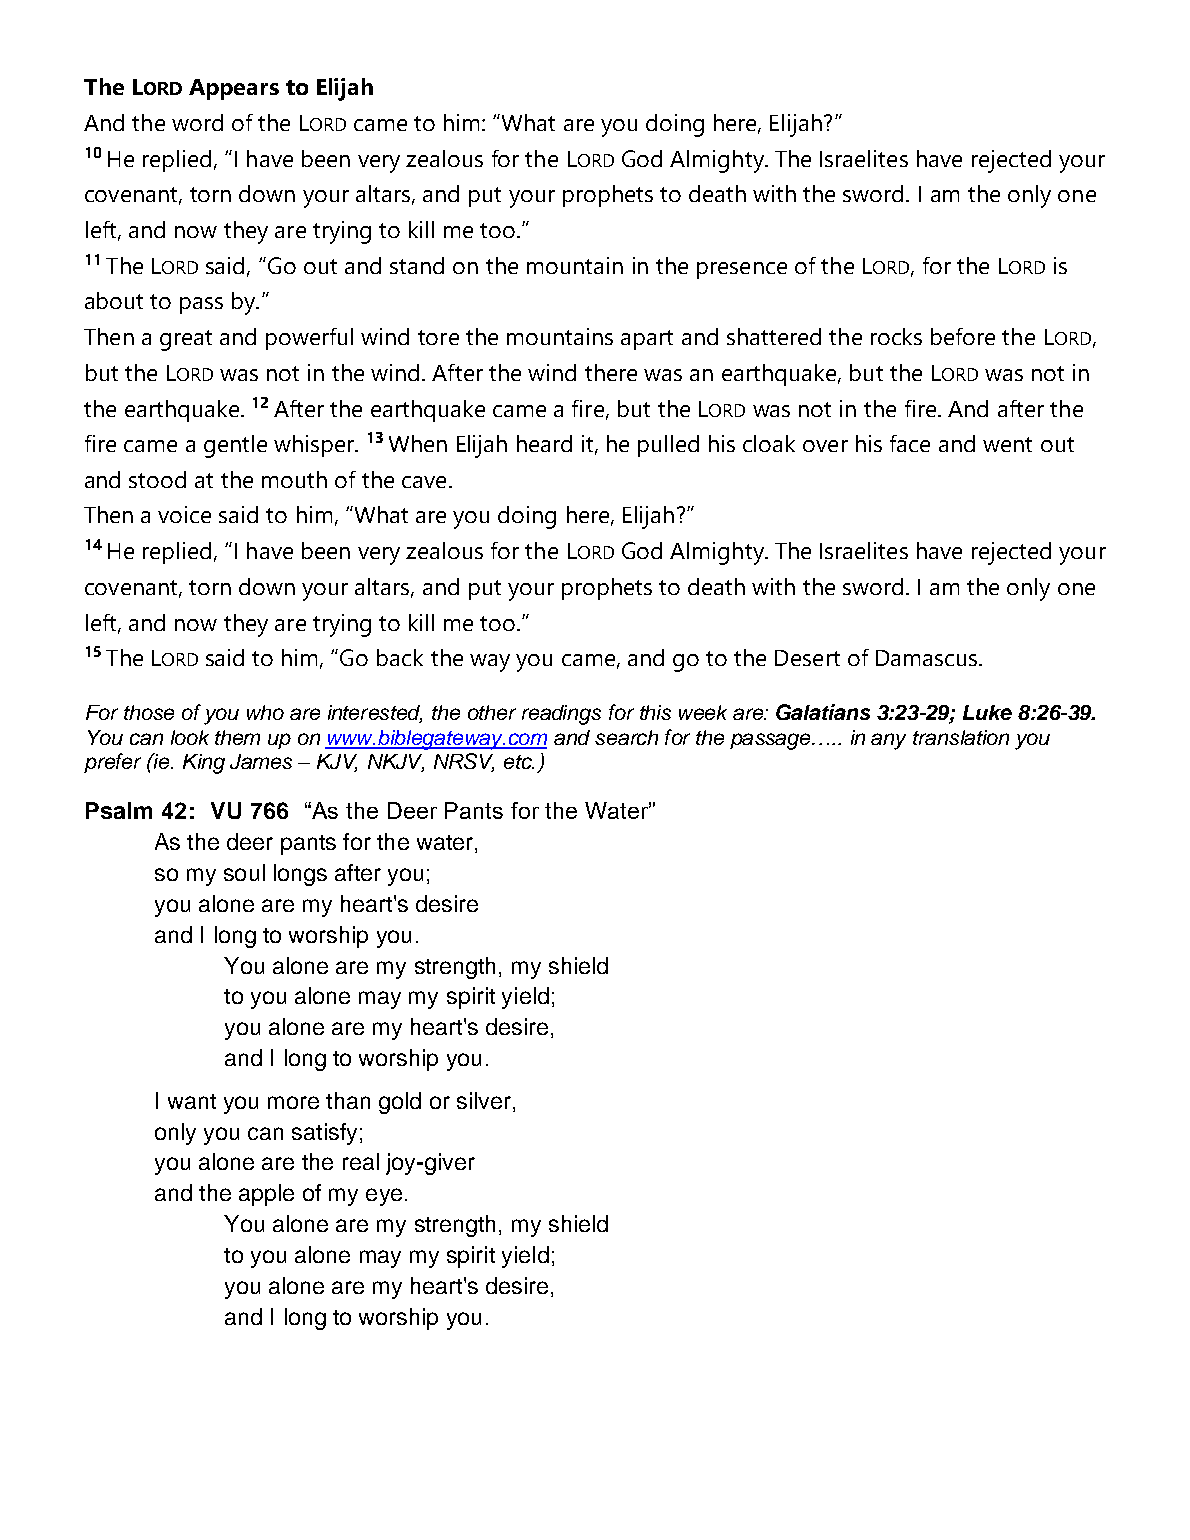  What do you see at coordinates (266, 1195) in the screenshot?
I see `apple` at bounding box center [266, 1195].
